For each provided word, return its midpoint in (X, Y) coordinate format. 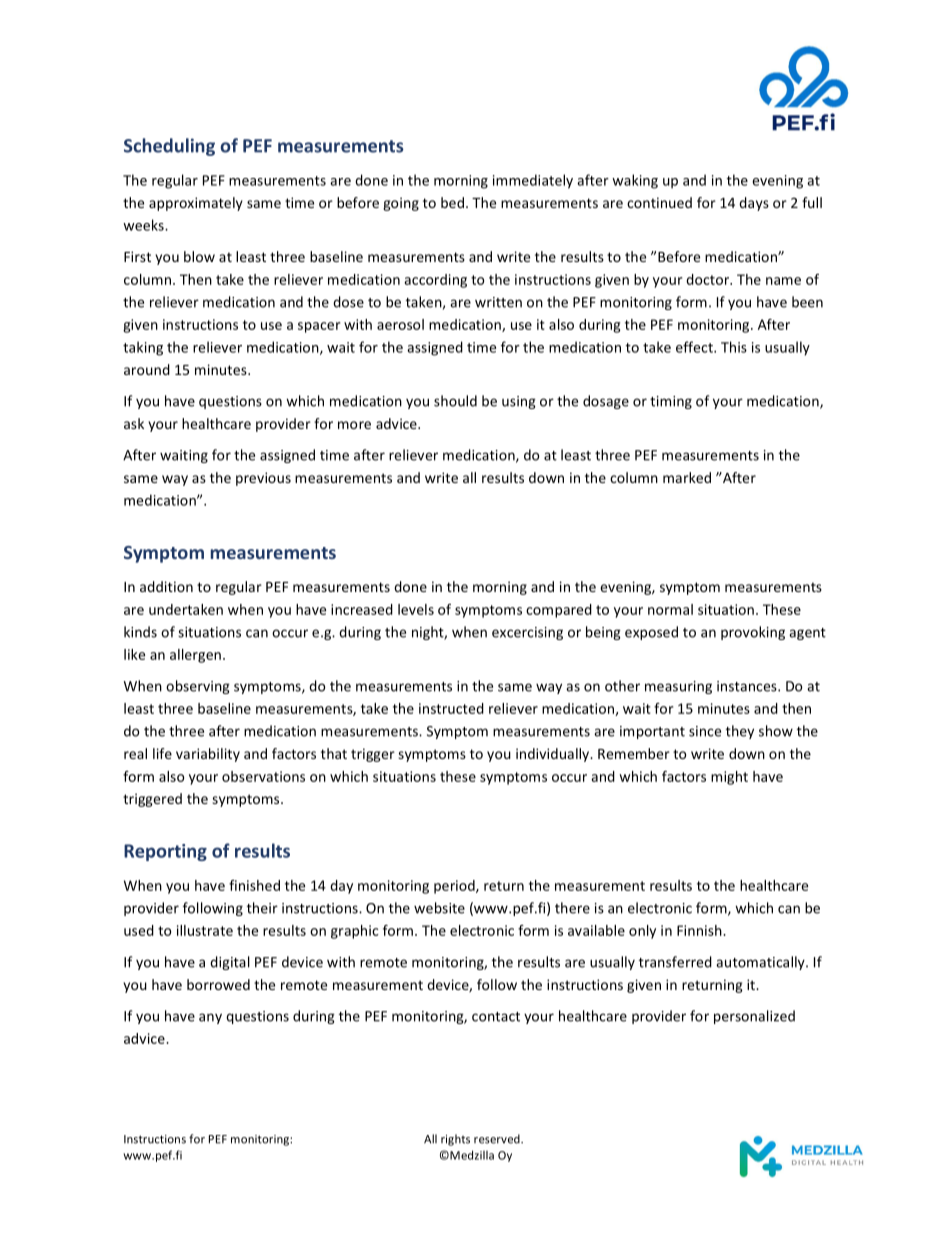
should (455, 401)
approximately (196, 204)
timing (671, 402)
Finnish (700, 930)
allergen (195, 656)
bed (452, 202)
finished (254, 885)
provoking (753, 633)
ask (134, 423)
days (754, 204)
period (455, 887)
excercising (527, 633)
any (210, 1018)
